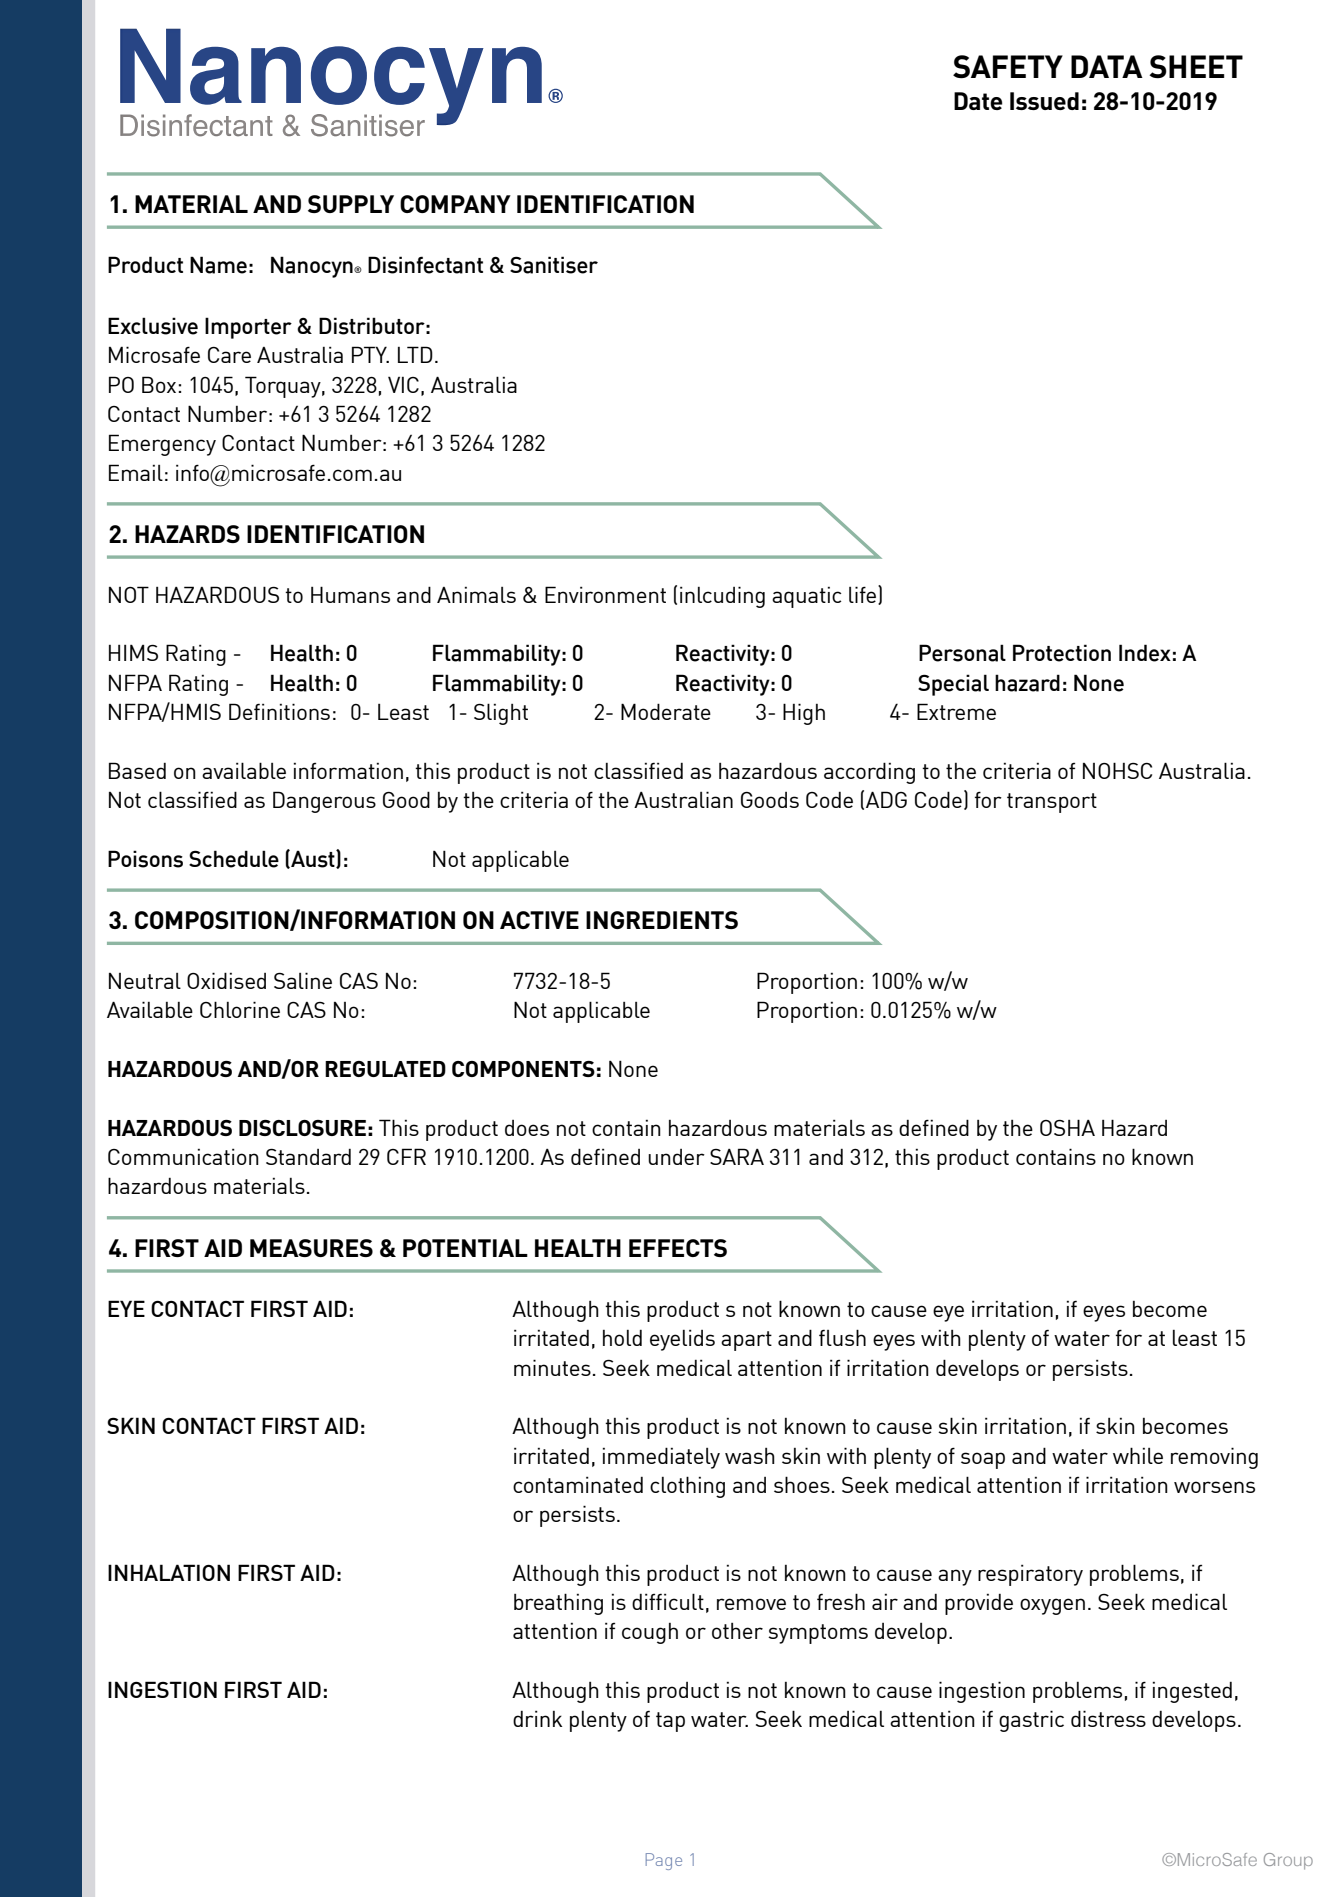 This screenshot has height=1897, width=1341. Describe the element at coordinates (351, 204) in the screenshot. I see `SUPPLY` at that location.
